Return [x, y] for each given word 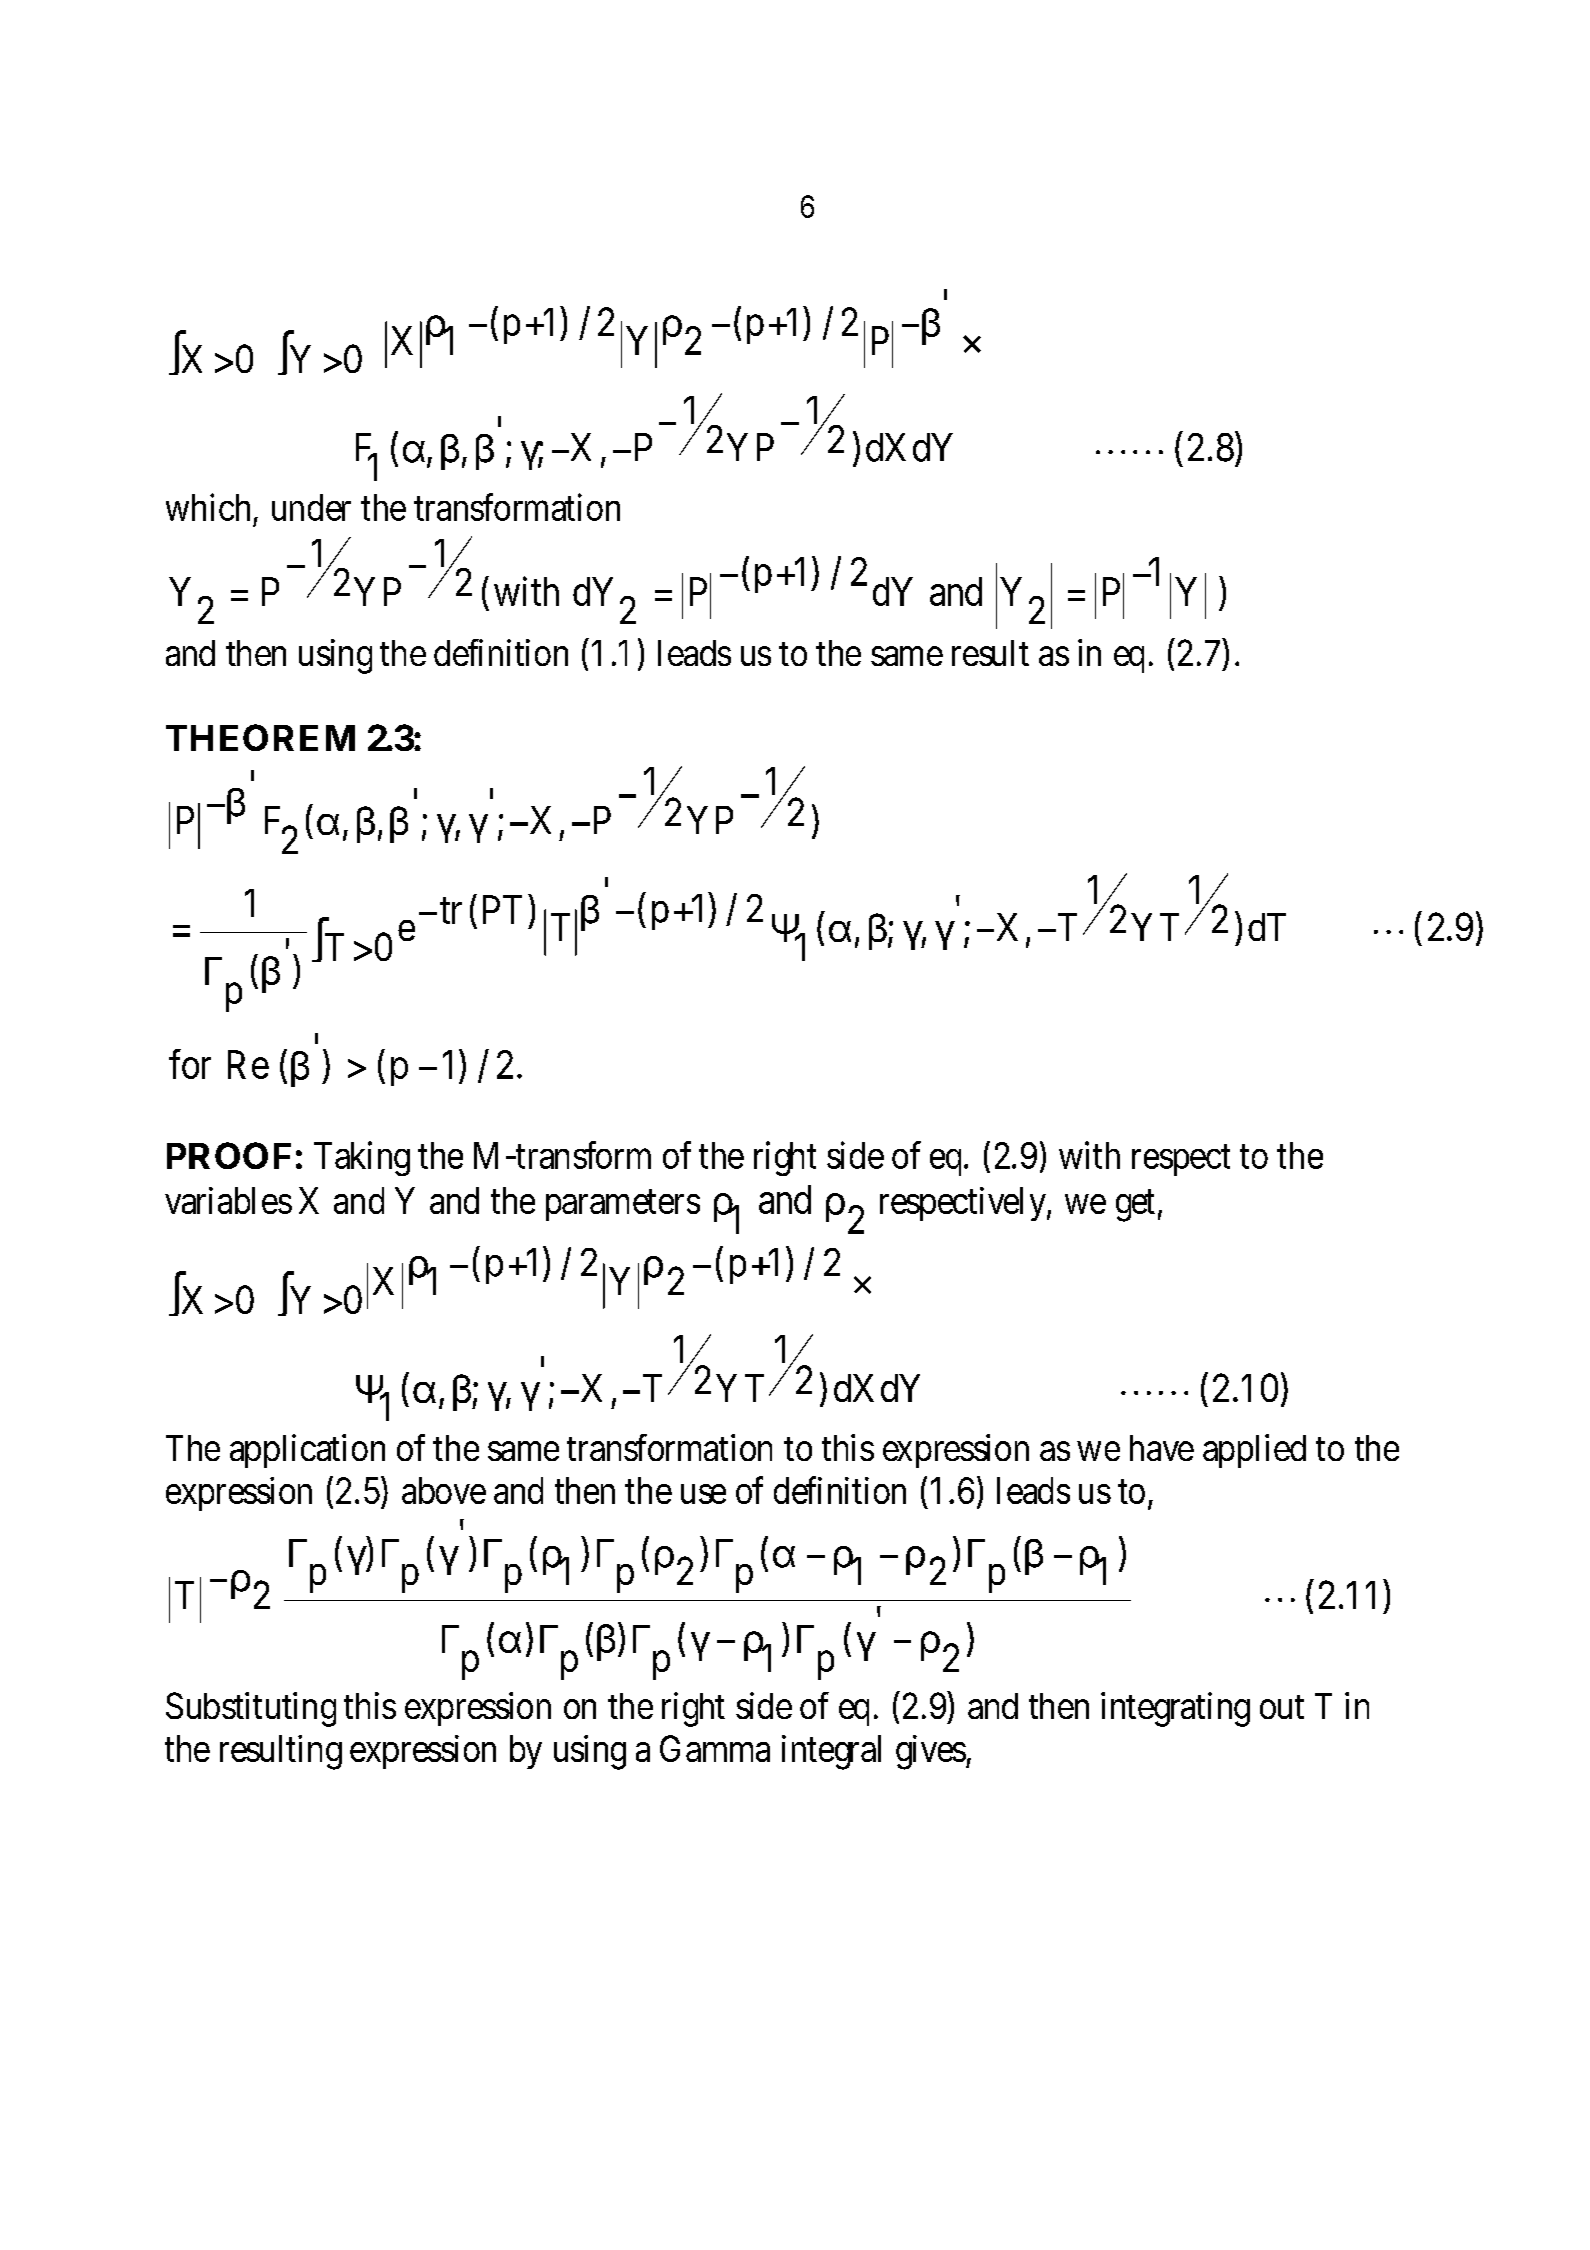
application [307, 1451]
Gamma [715, 1748]
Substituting [251, 1709]
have [1162, 1448]
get [1135, 1206]
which [208, 507]
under [311, 507]
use [703, 1494]
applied [1254, 1451]
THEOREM [260, 737]
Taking [362, 1158]
